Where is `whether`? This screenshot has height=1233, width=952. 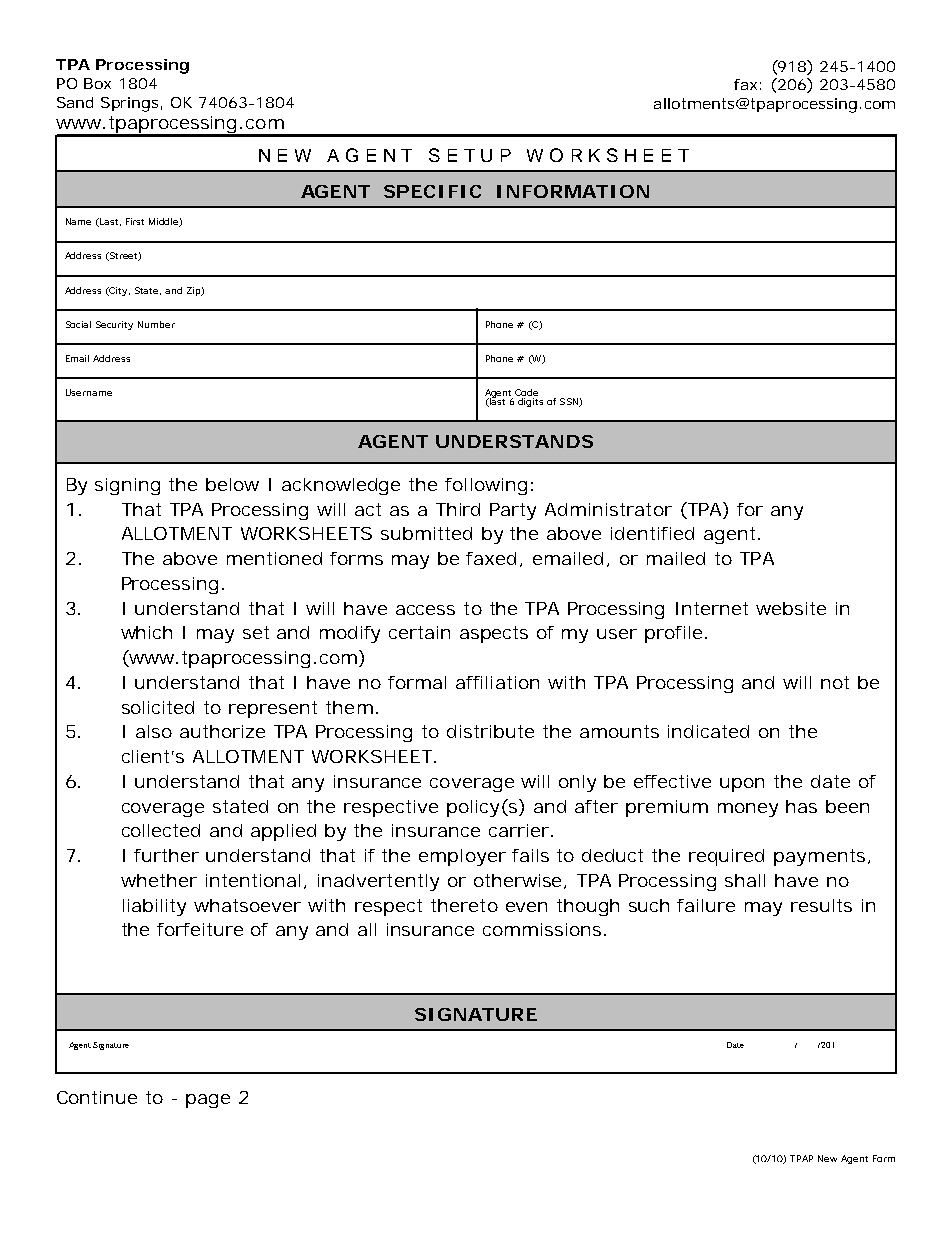
whether is located at coordinates (159, 880).
